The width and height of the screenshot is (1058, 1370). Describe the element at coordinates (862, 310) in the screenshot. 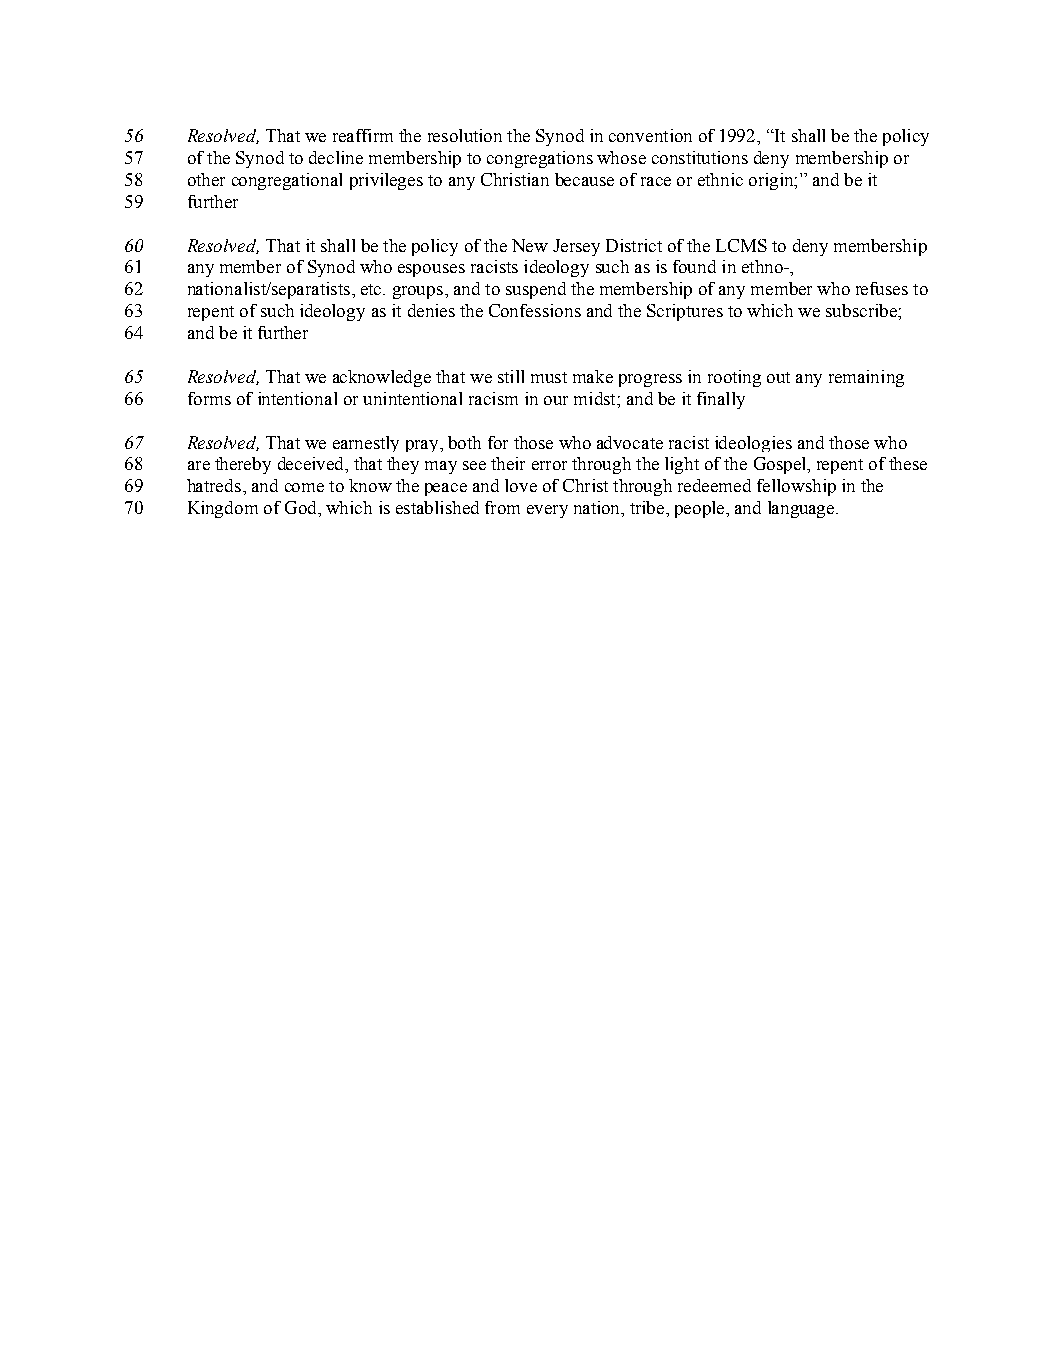

I see `subscribe` at that location.
